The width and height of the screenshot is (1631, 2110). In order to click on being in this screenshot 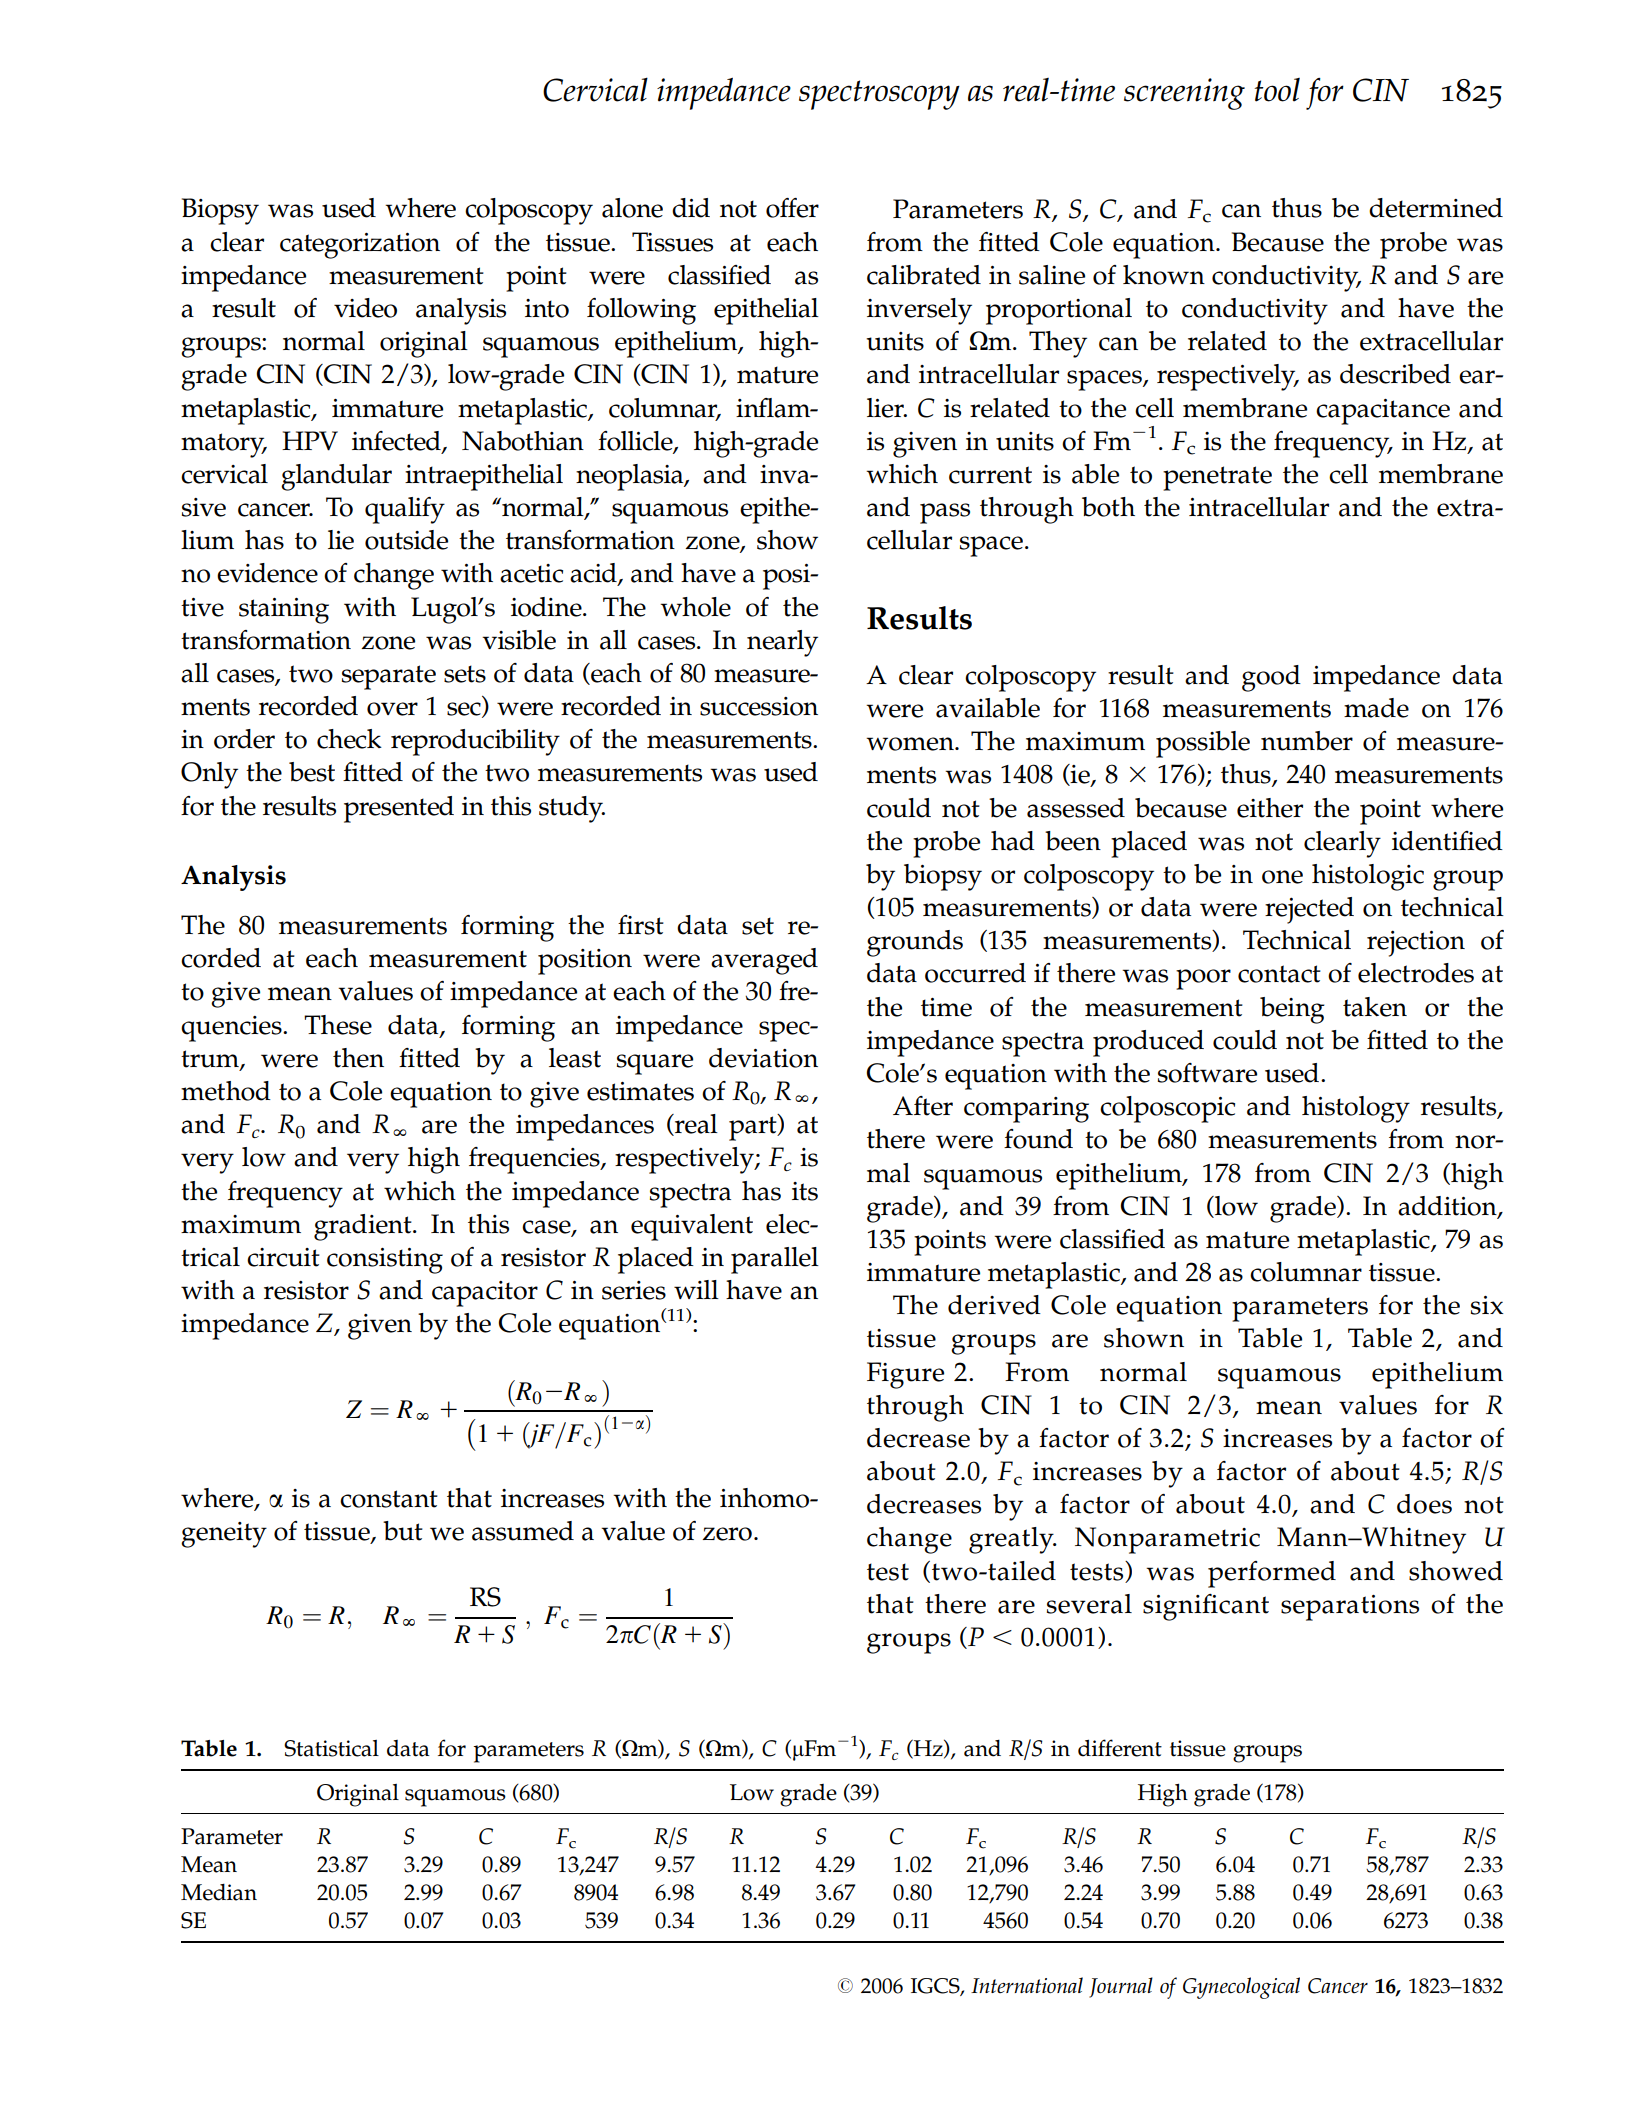, I will do `click(1292, 1010)`.
